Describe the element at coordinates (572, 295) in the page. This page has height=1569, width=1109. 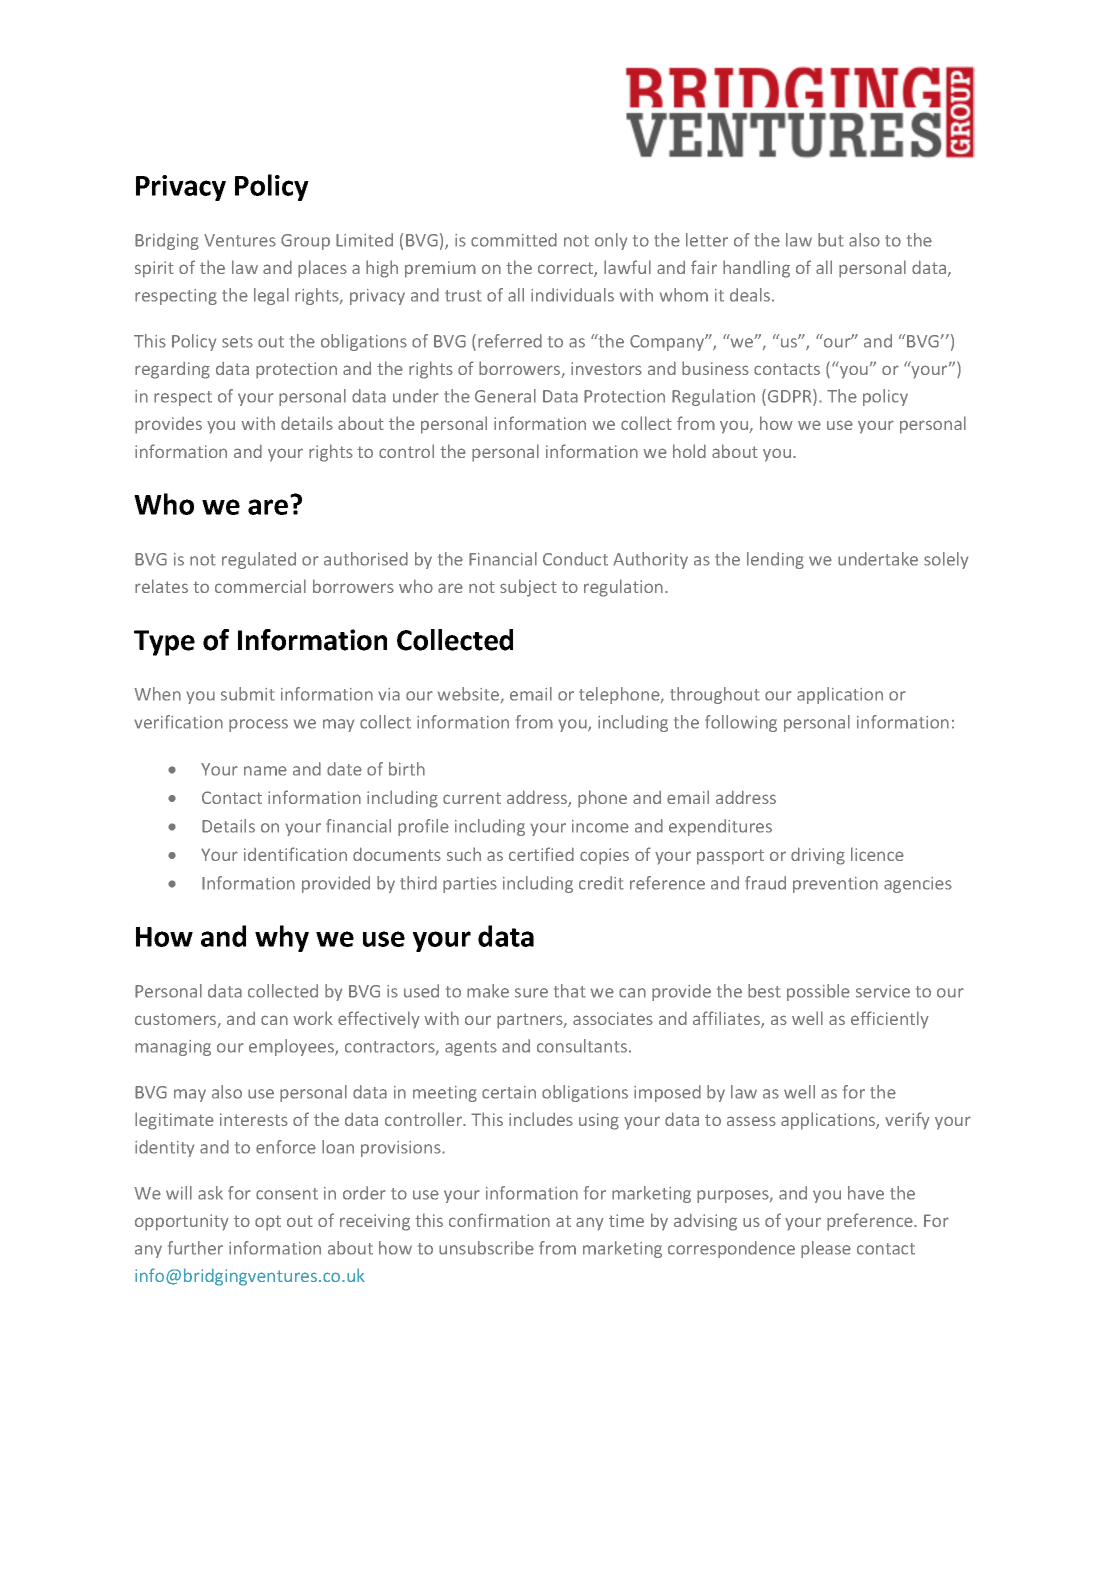
I see `individuals` at that location.
